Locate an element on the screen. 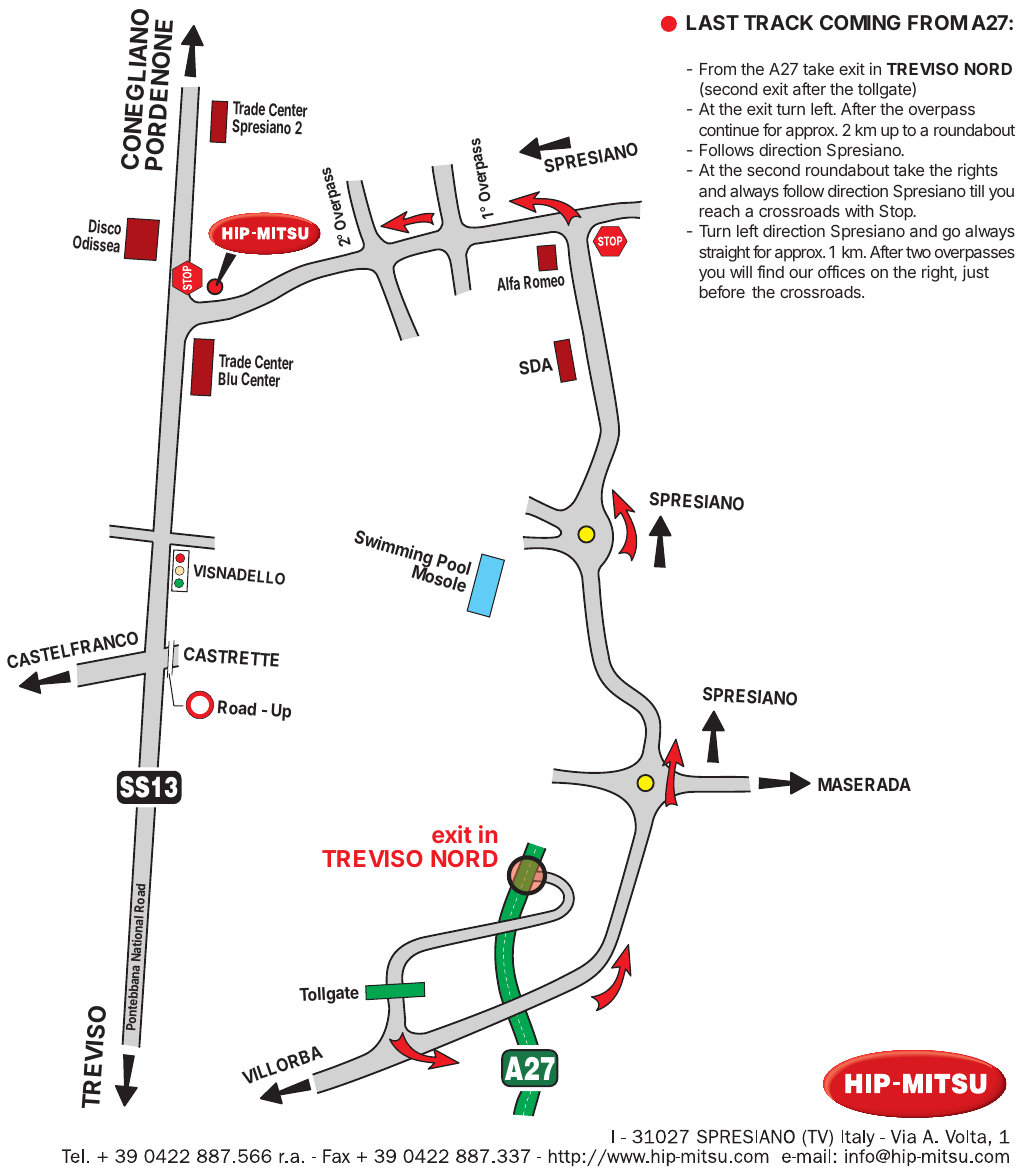 The image size is (1022, 1176). will is located at coordinates (741, 271).
